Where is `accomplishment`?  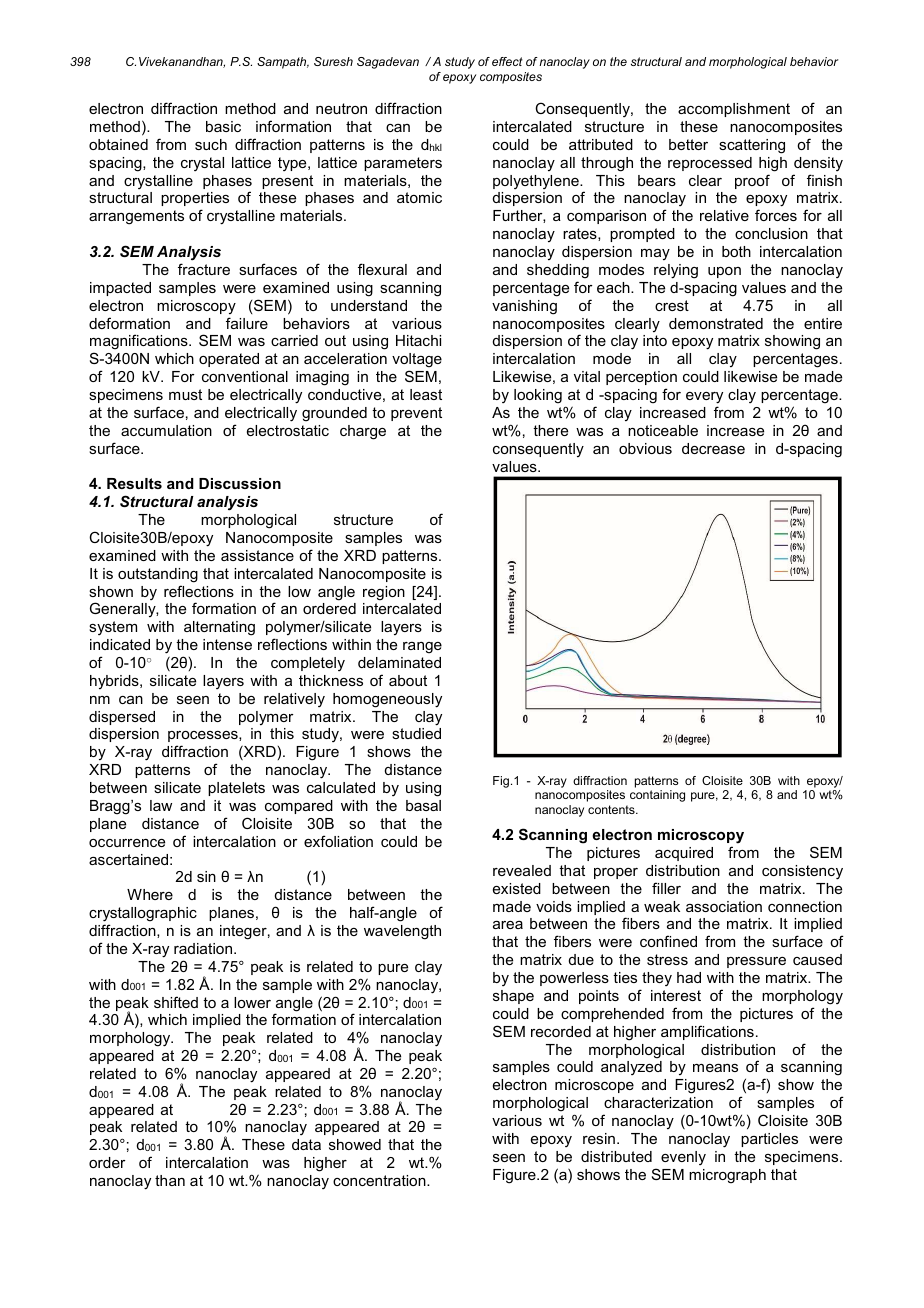
accomplishment is located at coordinates (734, 110).
